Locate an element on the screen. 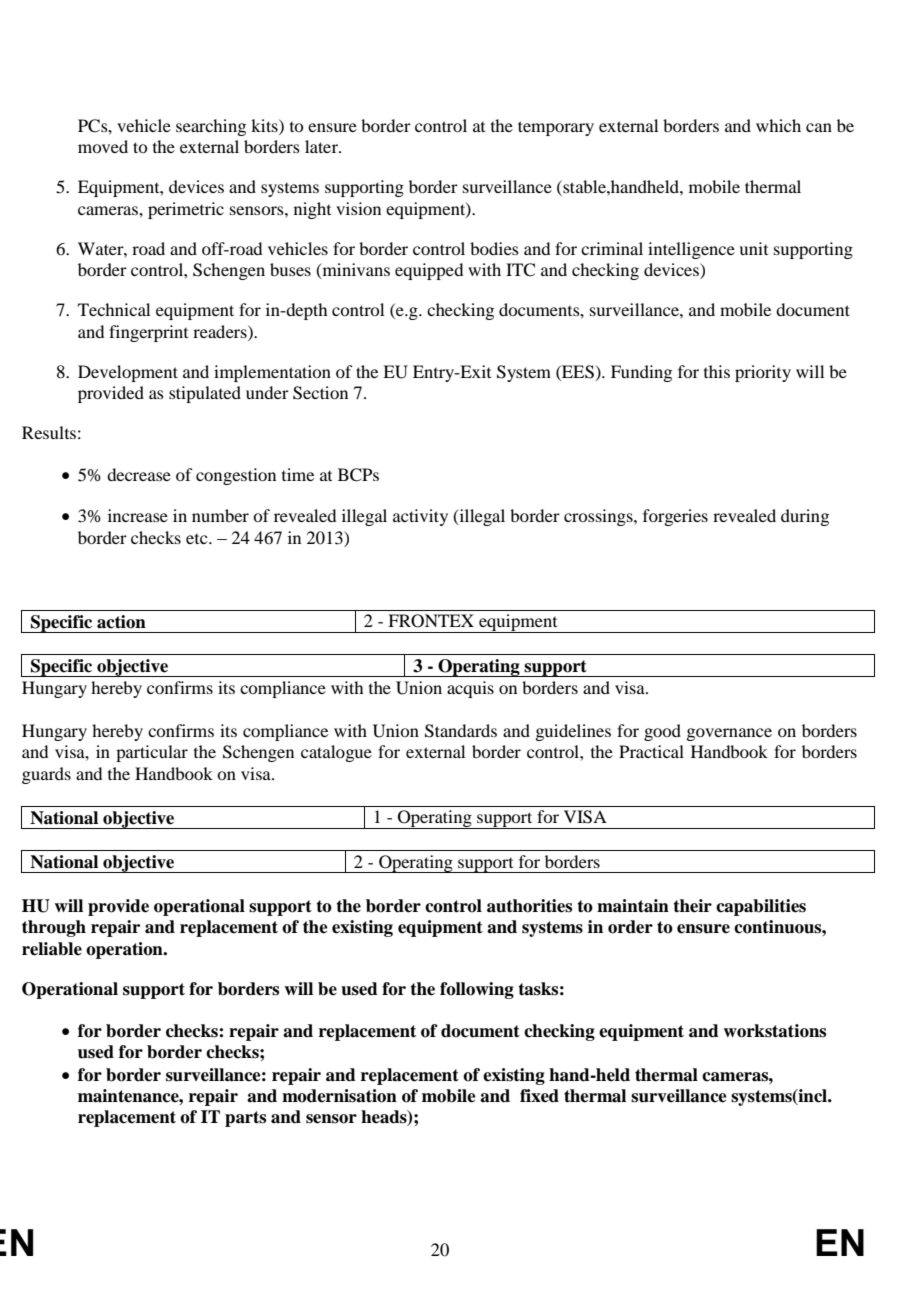 This screenshot has width=924, height=1308. parts is located at coordinates (245, 1119).
